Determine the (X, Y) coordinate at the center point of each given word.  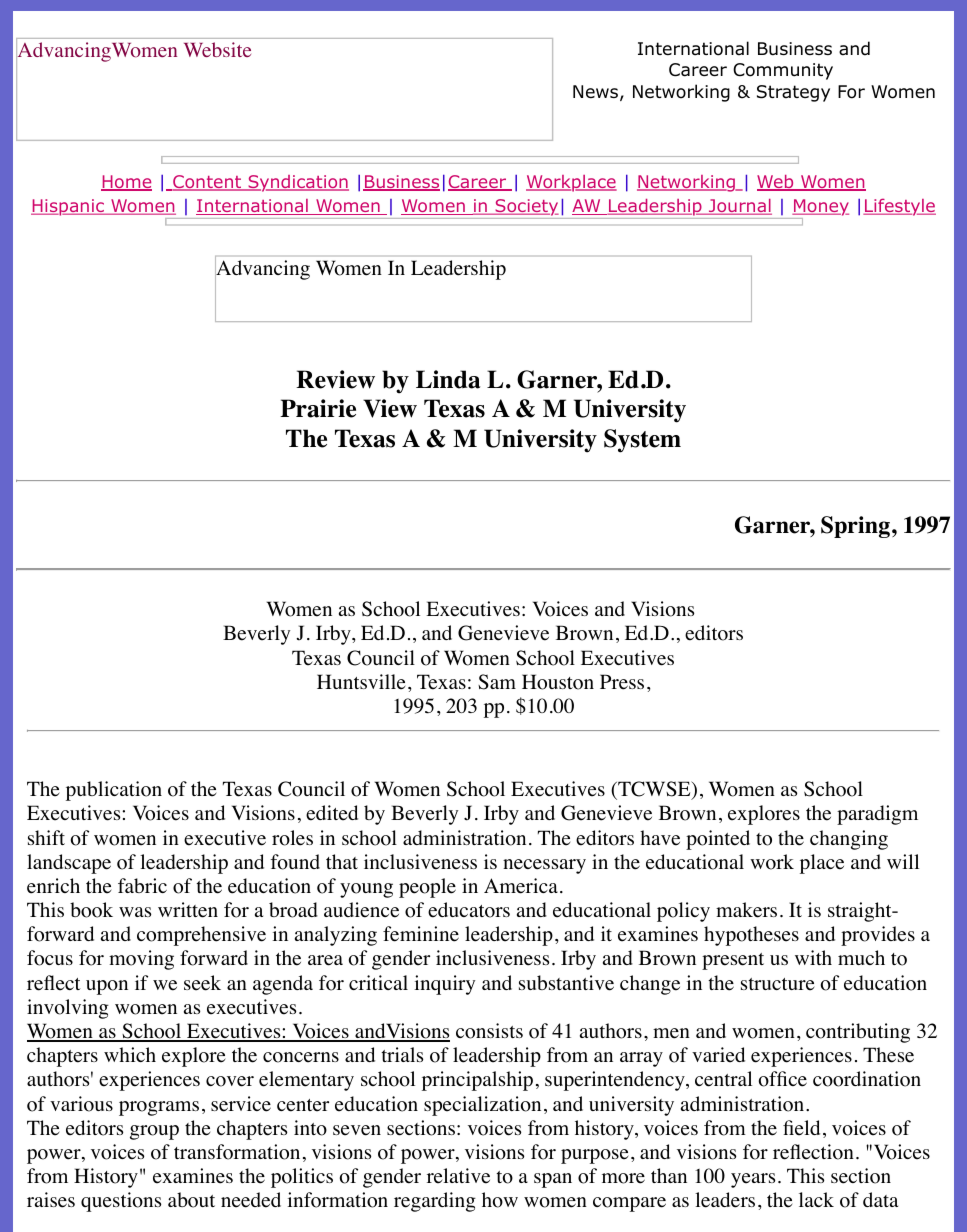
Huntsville (361, 682)
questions (121, 1202)
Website (217, 49)
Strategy (793, 93)
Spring (855, 527)
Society (526, 207)
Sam (497, 682)
